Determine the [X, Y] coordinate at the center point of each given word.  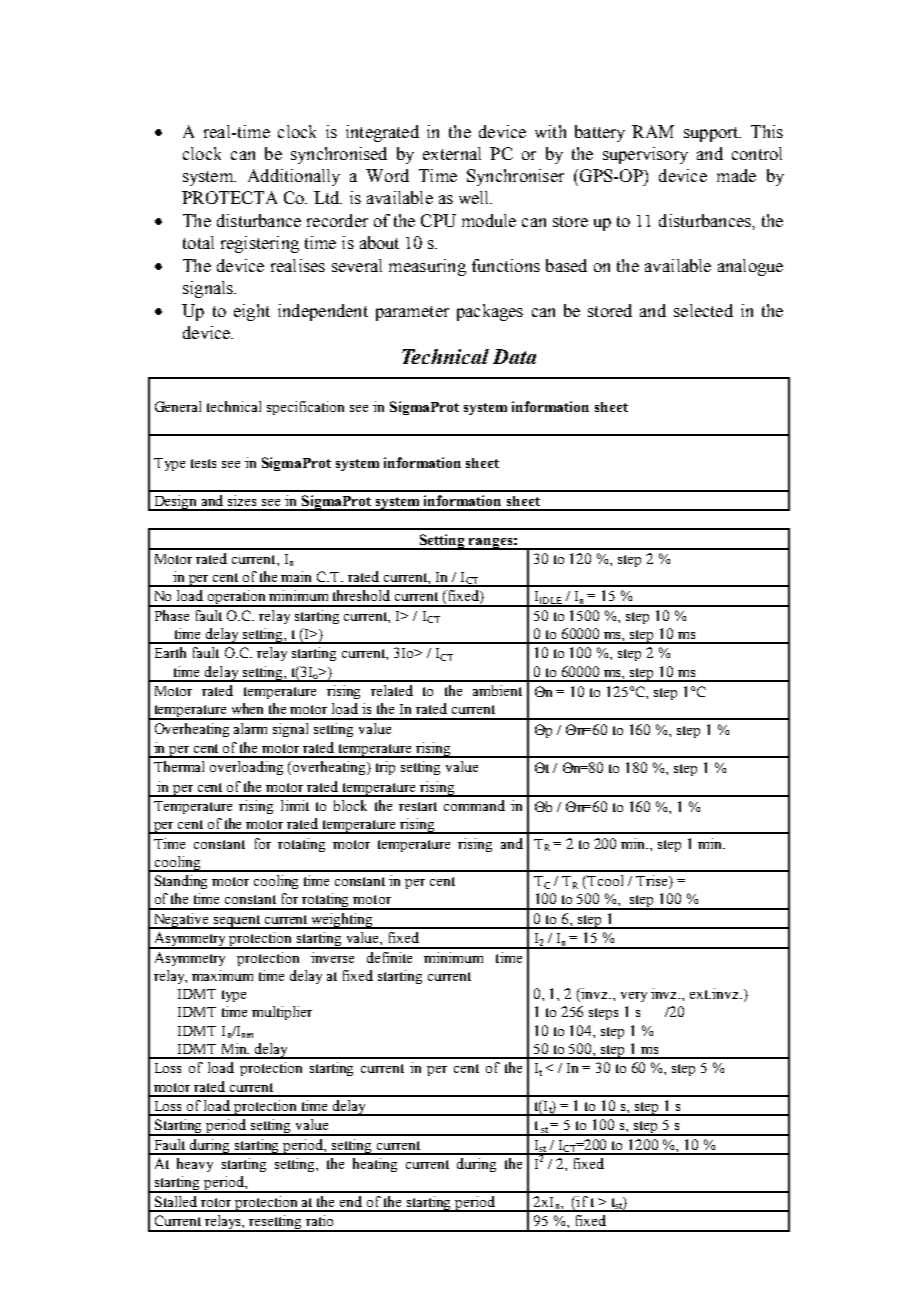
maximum [222, 975]
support [712, 134]
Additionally [294, 177]
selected [703, 310]
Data [514, 356]
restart [418, 806]
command [474, 805]
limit [295, 805]
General [178, 406]
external [452, 153]
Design [176, 503]
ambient [497, 690]
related [392, 690]
